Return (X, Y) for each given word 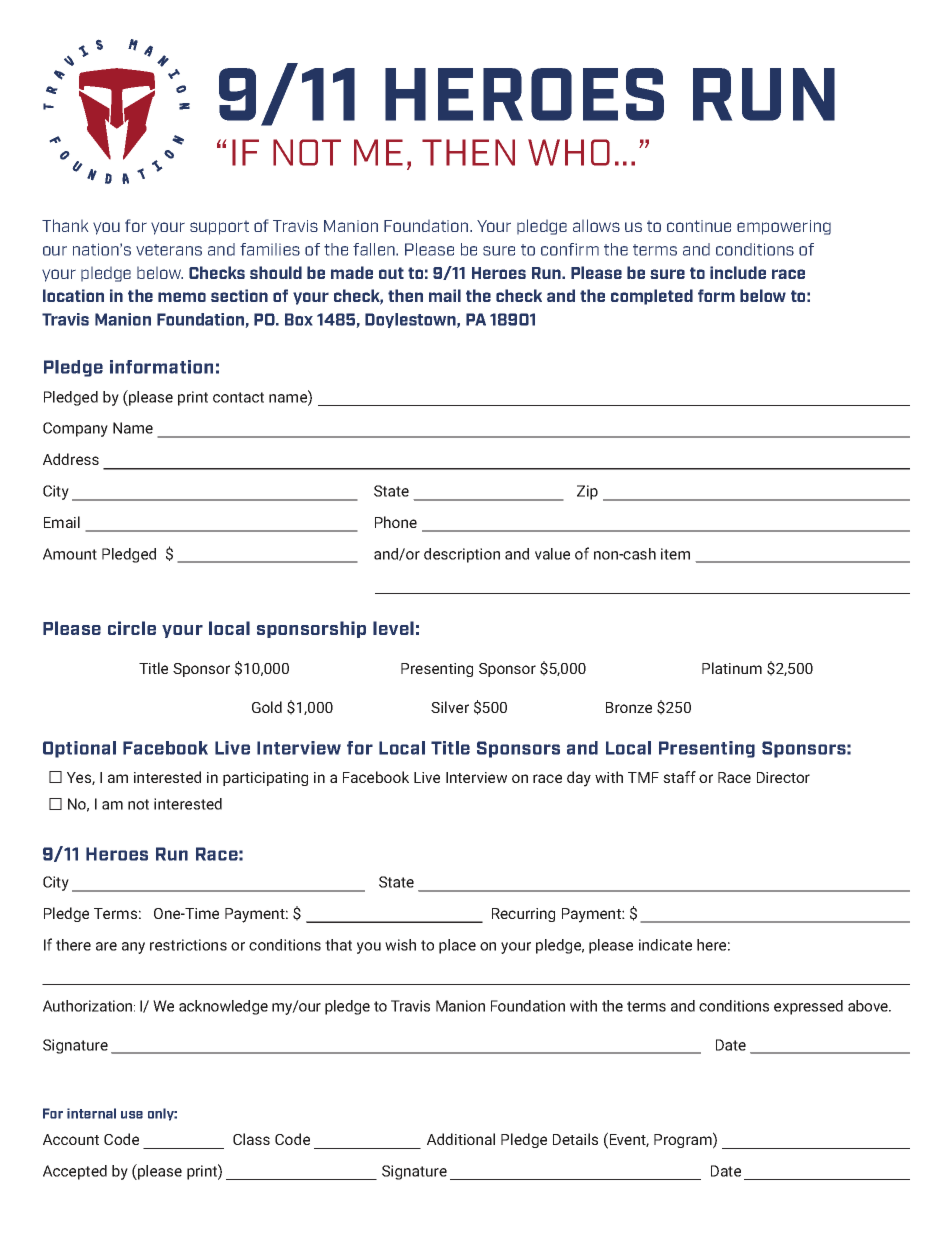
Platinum (732, 668)
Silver (450, 707)
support (219, 228)
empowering (784, 227)
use (132, 1115)
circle (132, 628)
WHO (569, 152)
